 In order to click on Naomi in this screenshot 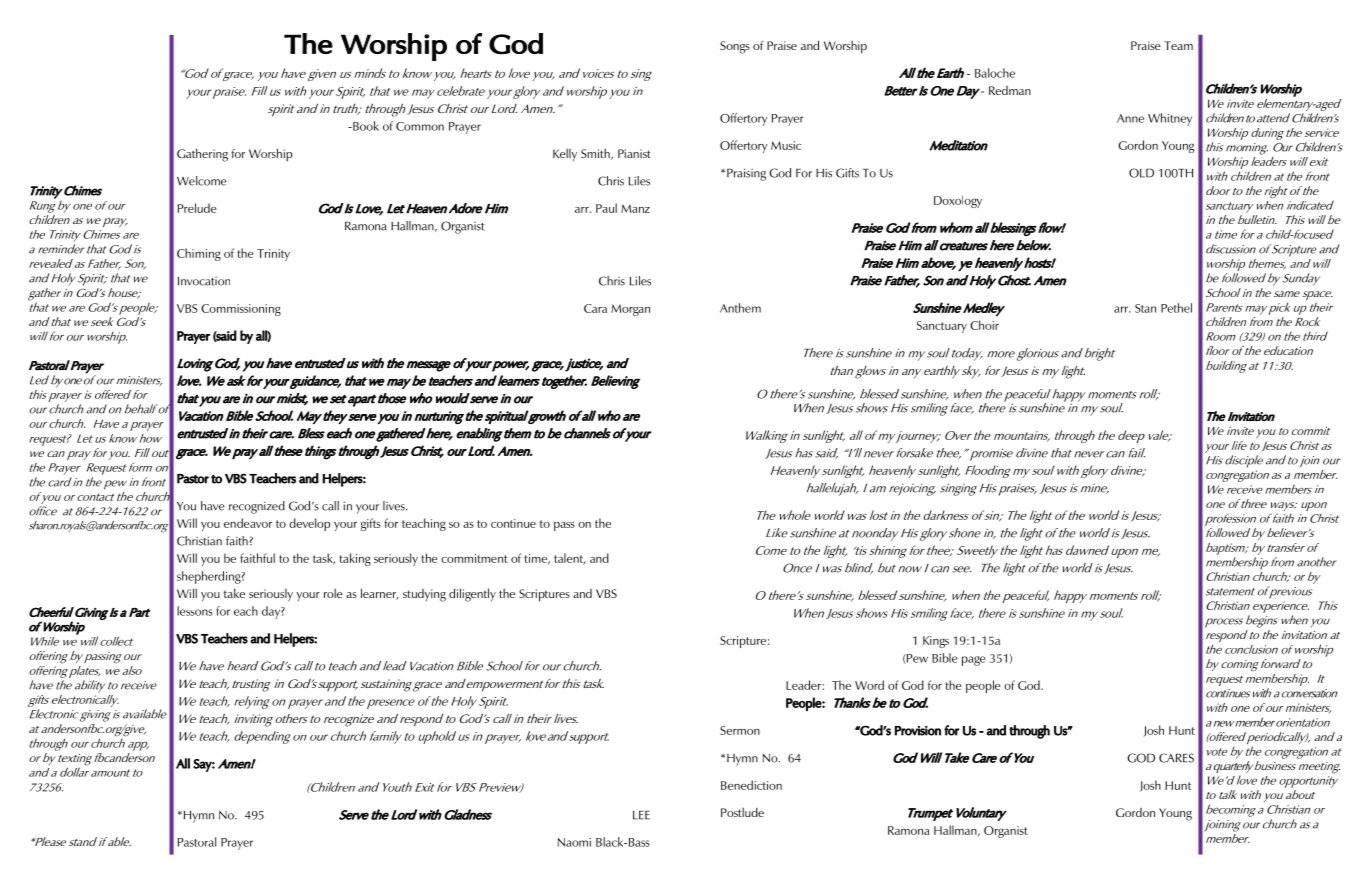, I will do `click(574, 842)`.
